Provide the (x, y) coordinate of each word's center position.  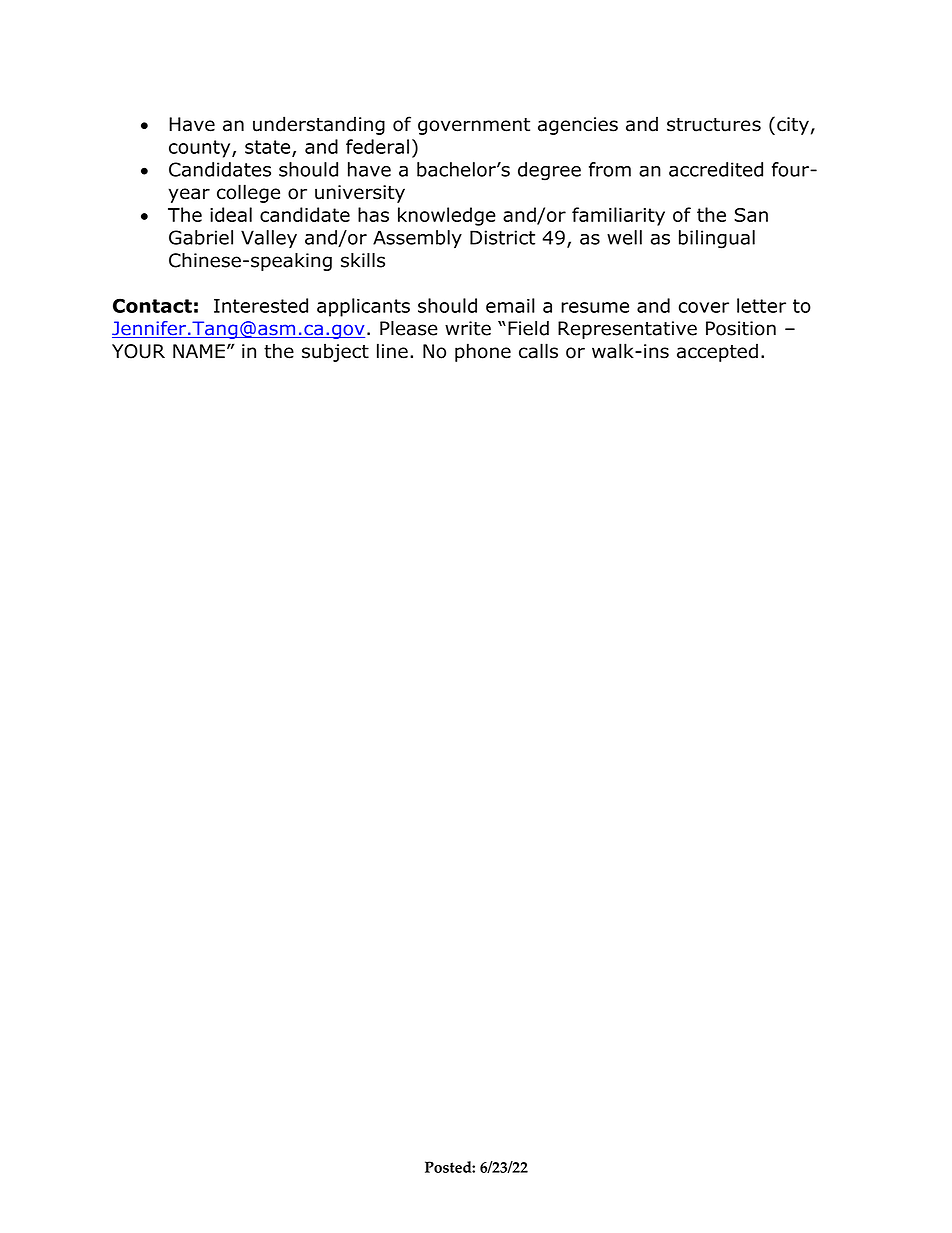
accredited (716, 169)
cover (704, 307)
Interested (261, 305)
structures (714, 125)
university (360, 194)
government (474, 126)
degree (549, 171)
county (201, 149)
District (502, 237)
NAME (199, 351)
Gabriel (201, 237)
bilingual (717, 239)
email (510, 305)
